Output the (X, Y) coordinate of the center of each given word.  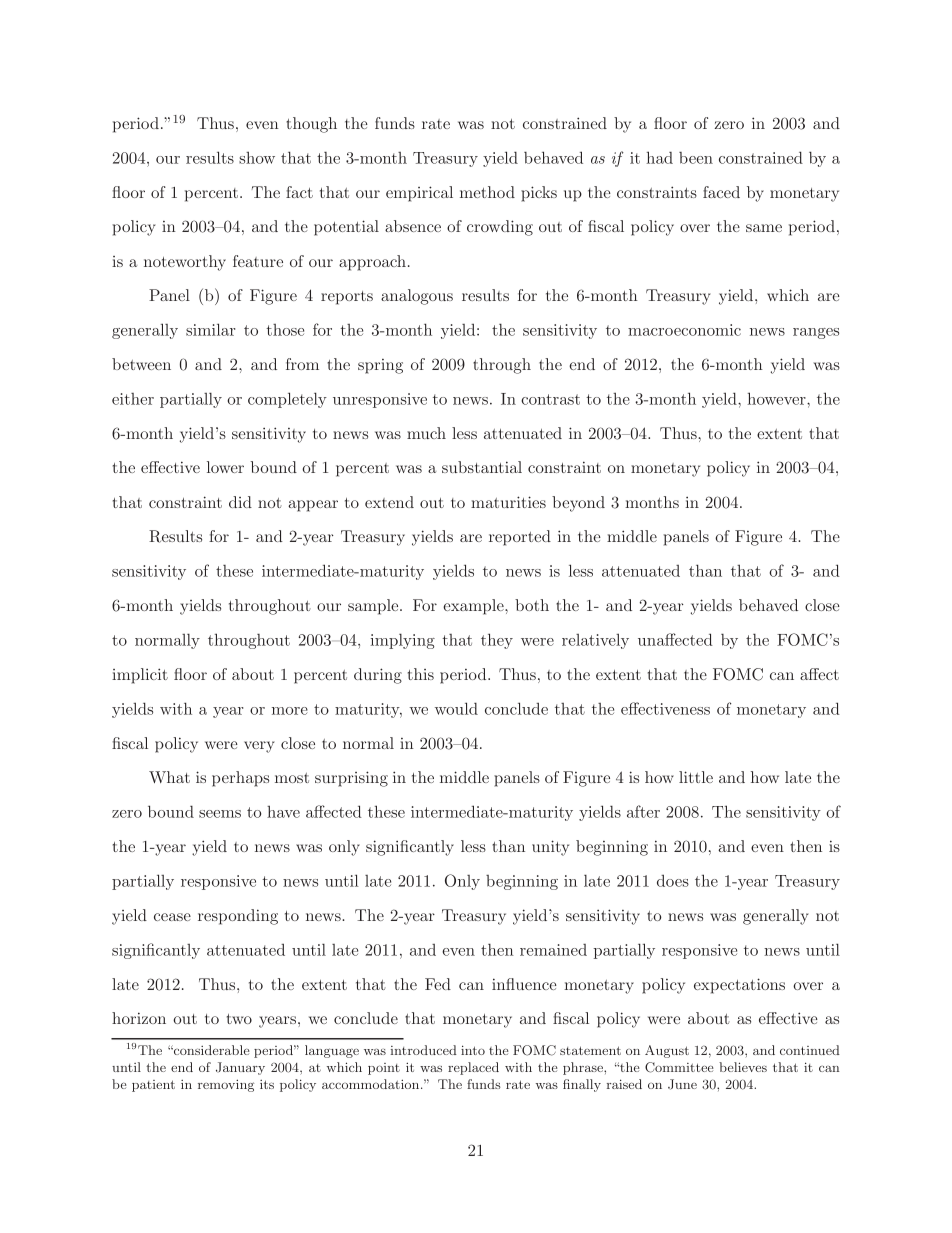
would (456, 708)
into (473, 1050)
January (240, 1068)
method (487, 192)
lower (225, 467)
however (777, 398)
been (696, 158)
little (696, 777)
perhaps (240, 779)
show (257, 157)
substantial (482, 467)
